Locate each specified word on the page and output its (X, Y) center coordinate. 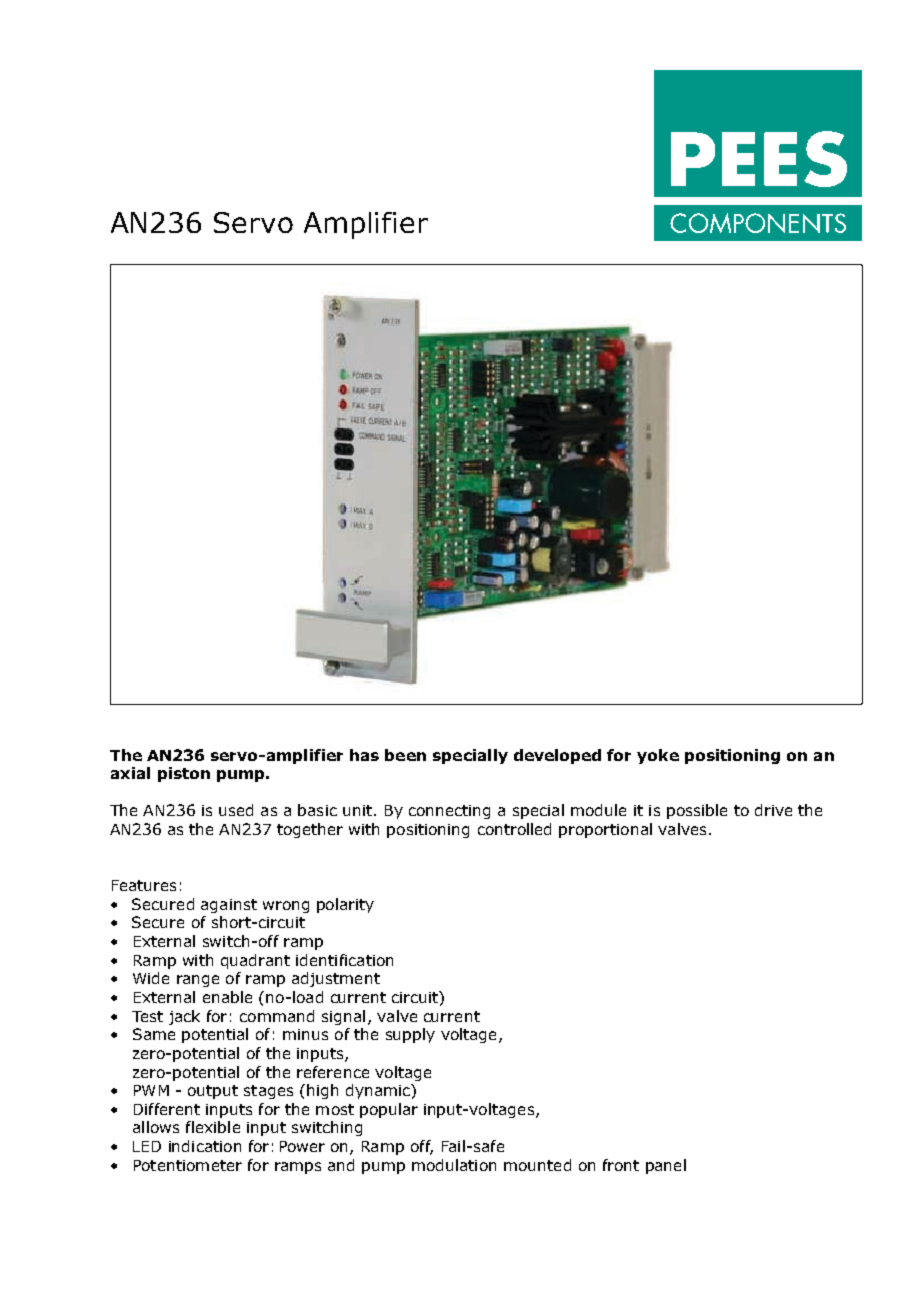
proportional (605, 830)
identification (344, 960)
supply (410, 1035)
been (405, 755)
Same (154, 1034)
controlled (514, 829)
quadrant (255, 961)
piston (184, 774)
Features (144, 885)
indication (205, 1146)
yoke (658, 756)
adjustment (336, 979)
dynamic (379, 1091)
